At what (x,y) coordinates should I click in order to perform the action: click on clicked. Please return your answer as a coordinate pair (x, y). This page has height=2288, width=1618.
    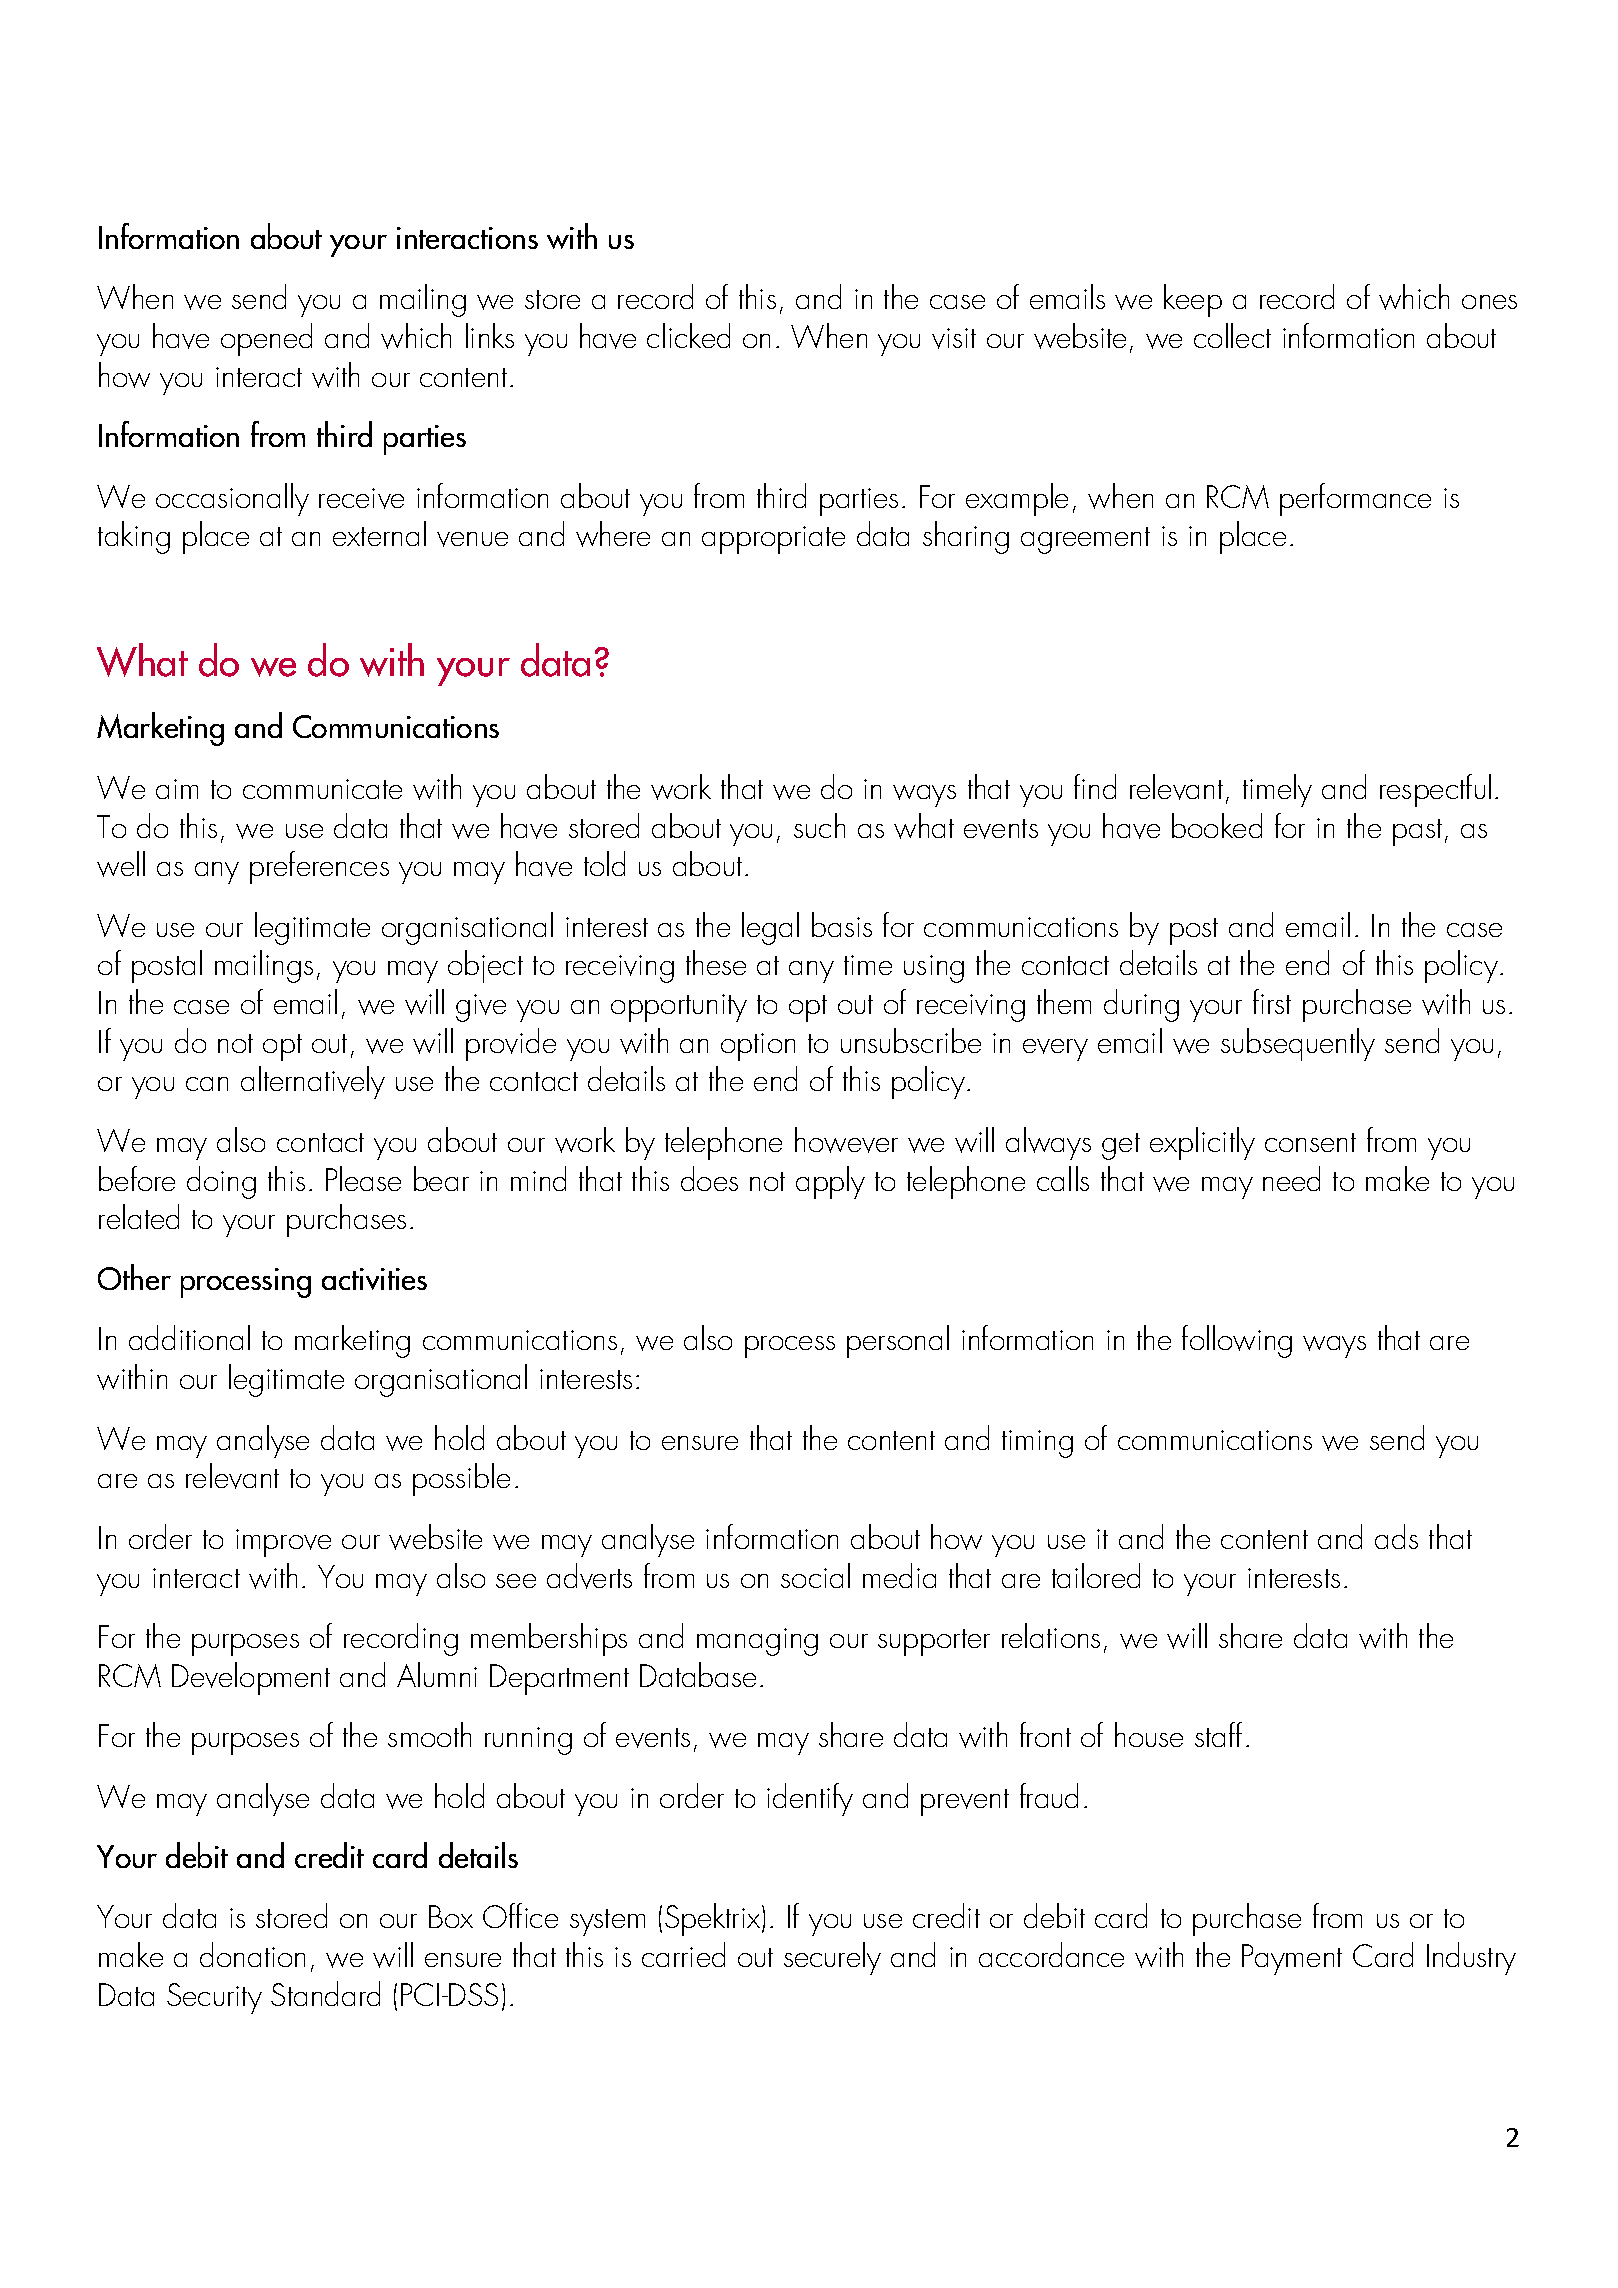
    Looking at the image, I should click on (688, 335).
